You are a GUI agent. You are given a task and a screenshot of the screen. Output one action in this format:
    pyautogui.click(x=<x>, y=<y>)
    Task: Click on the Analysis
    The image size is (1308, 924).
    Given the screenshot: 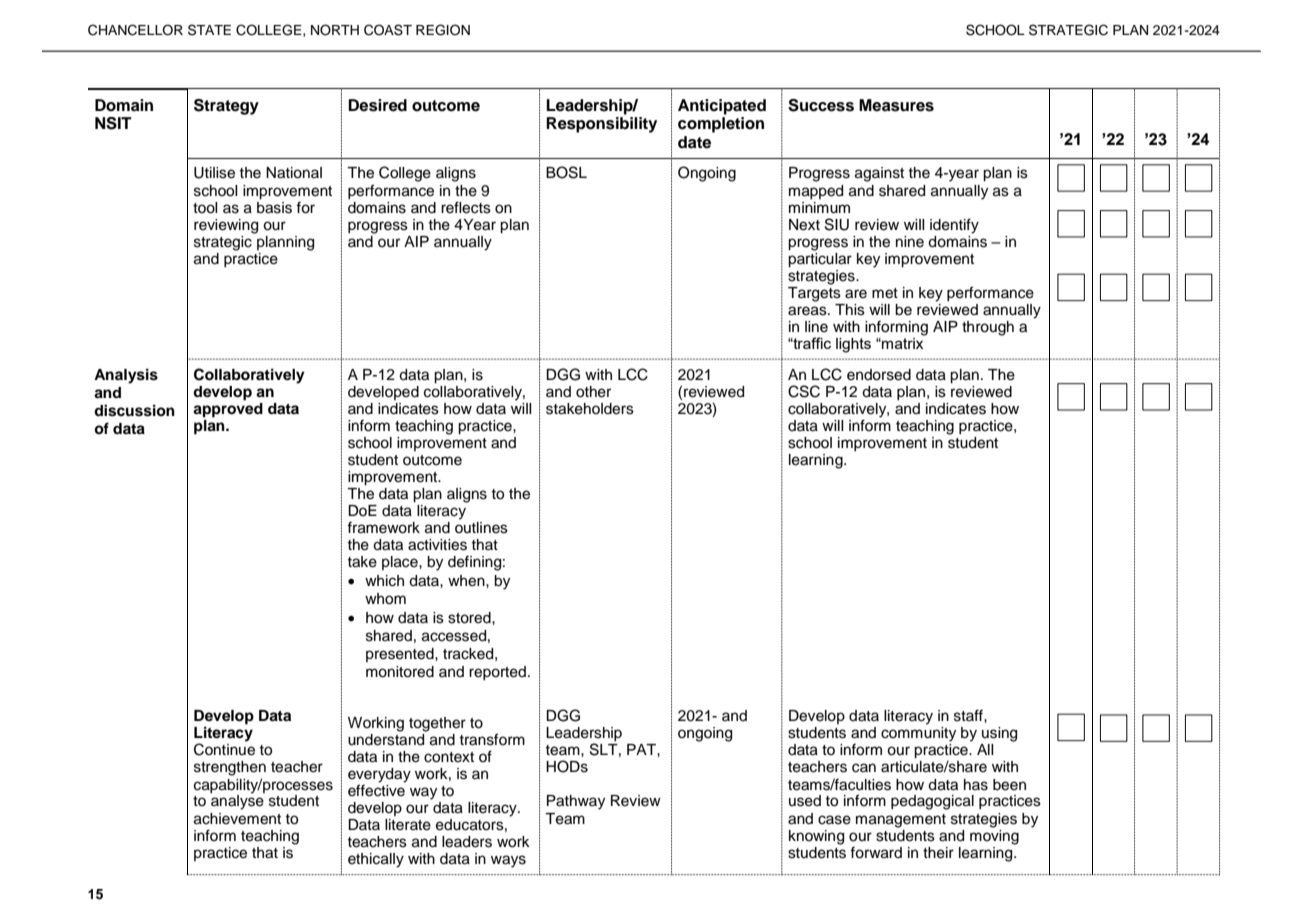 What is the action you would take?
    pyautogui.click(x=126, y=376)
